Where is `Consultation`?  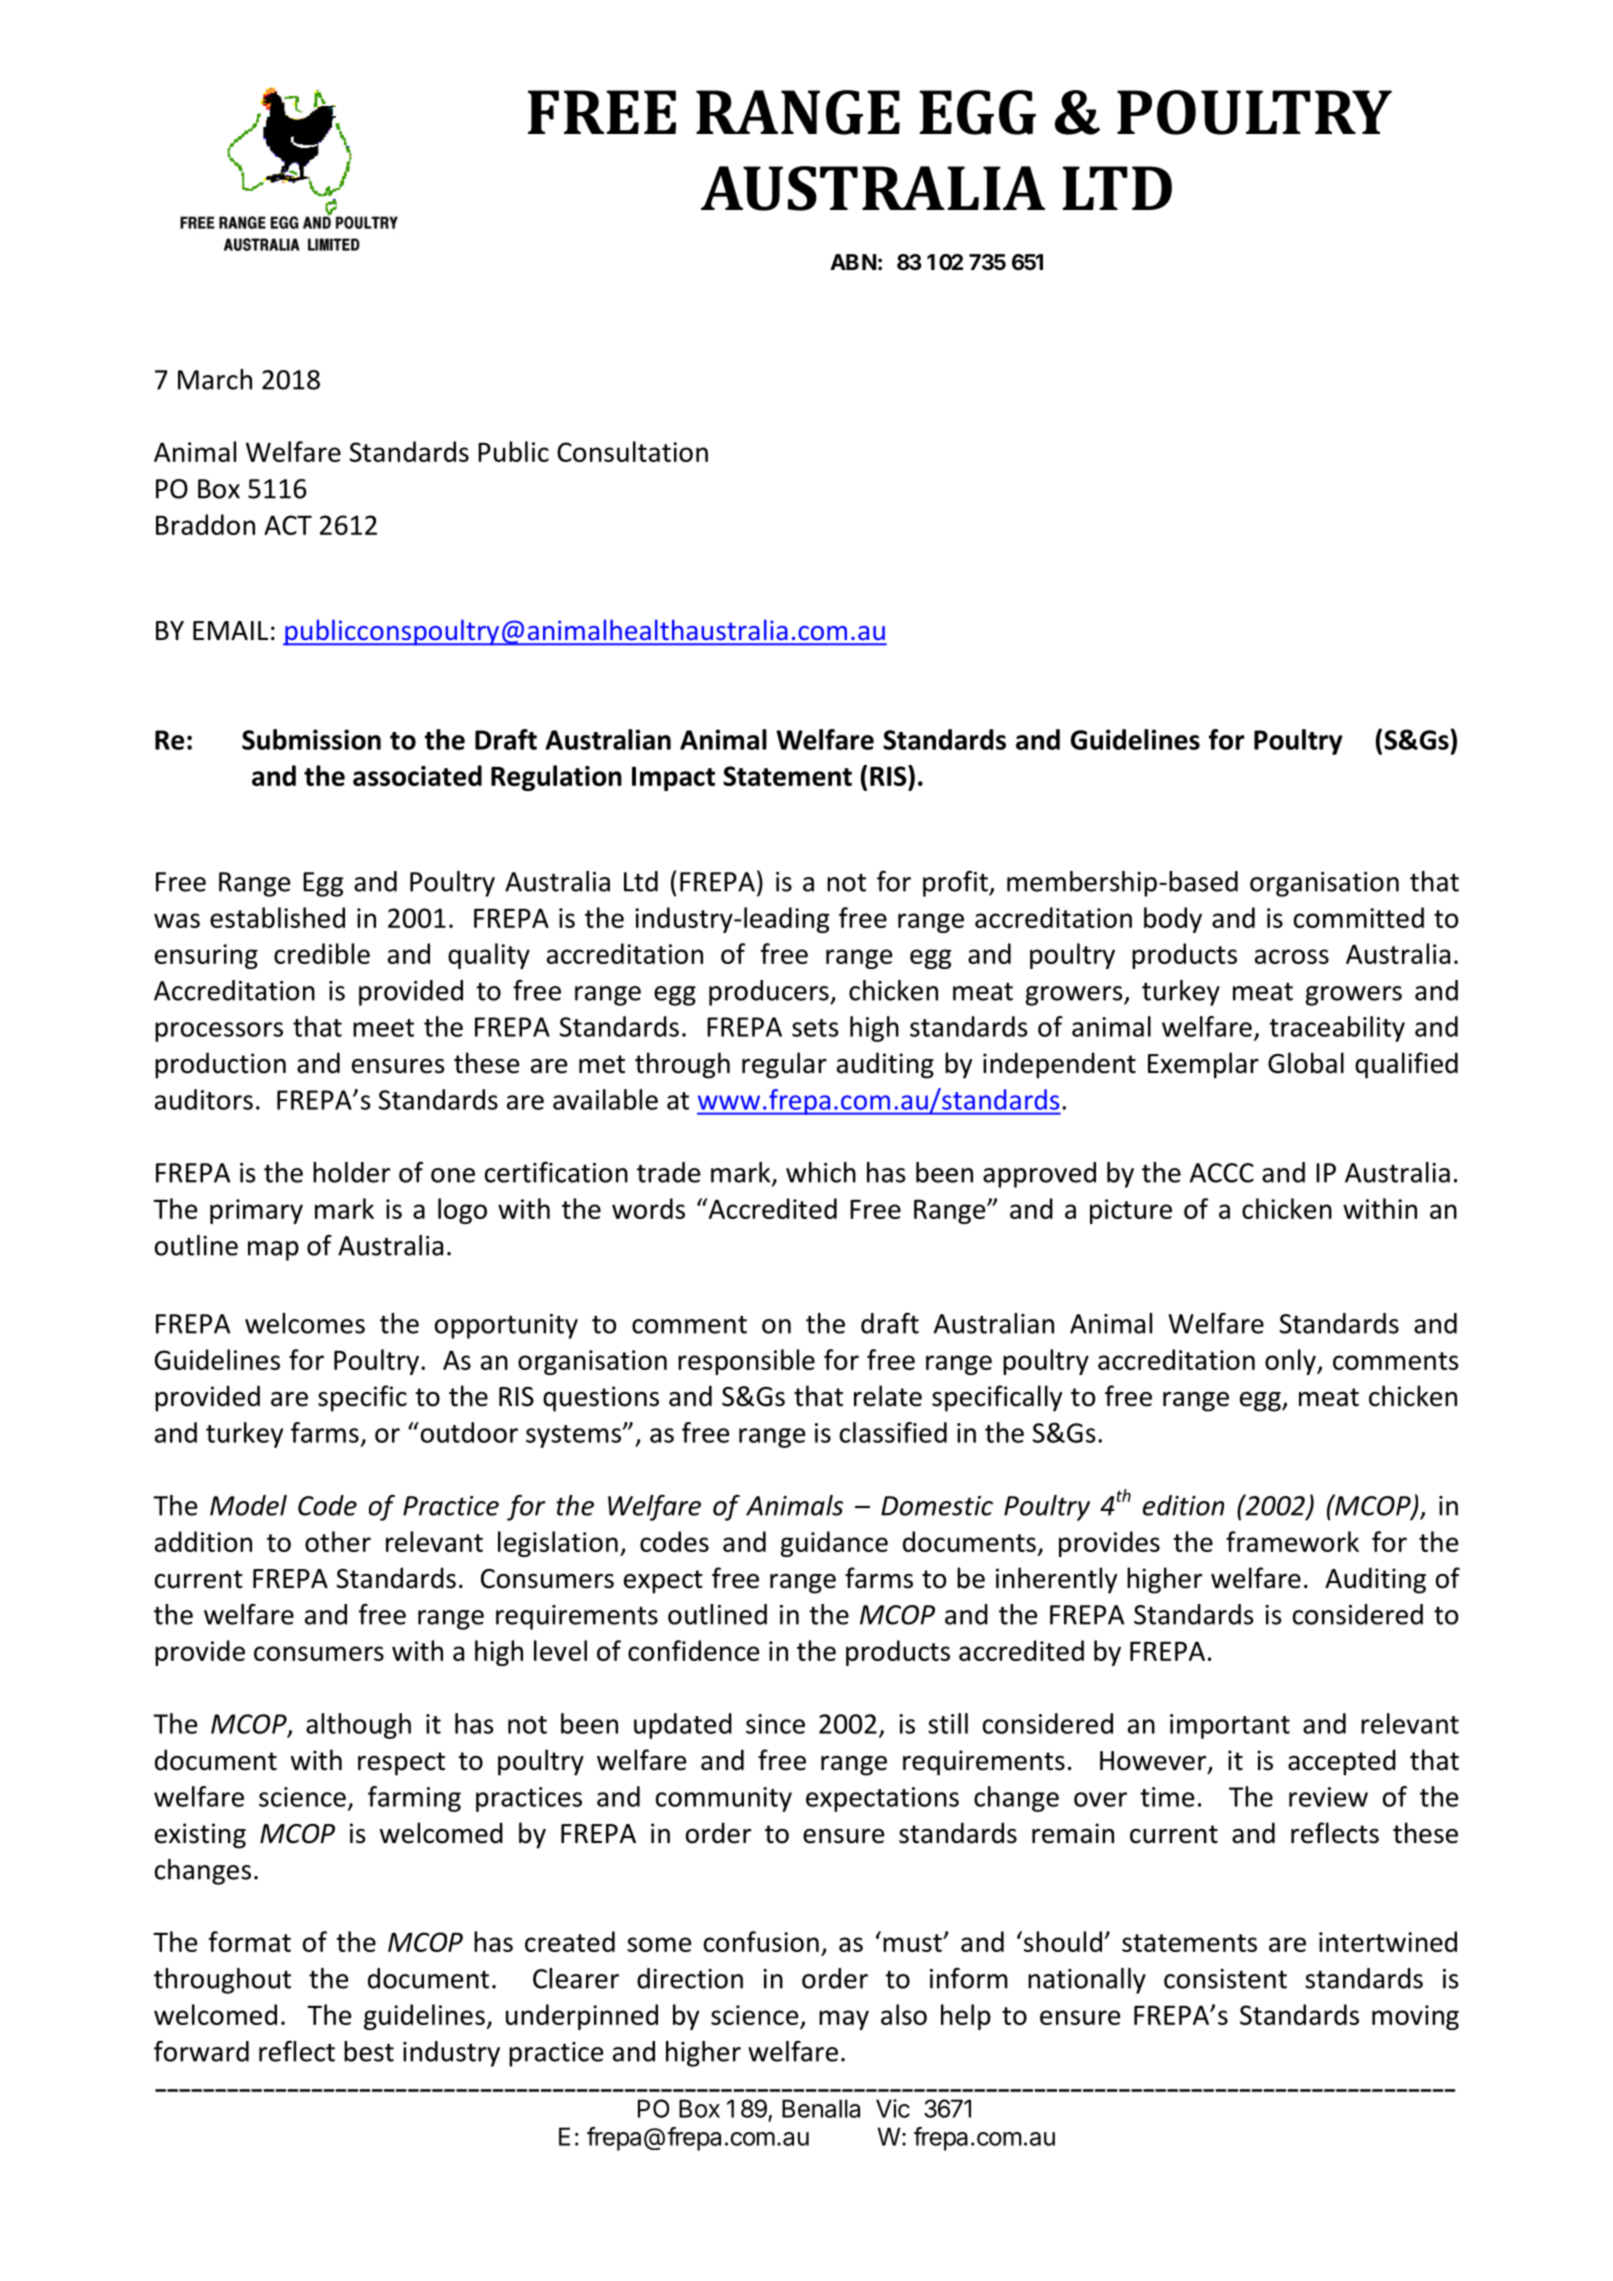
Consultation is located at coordinates (632, 451).
